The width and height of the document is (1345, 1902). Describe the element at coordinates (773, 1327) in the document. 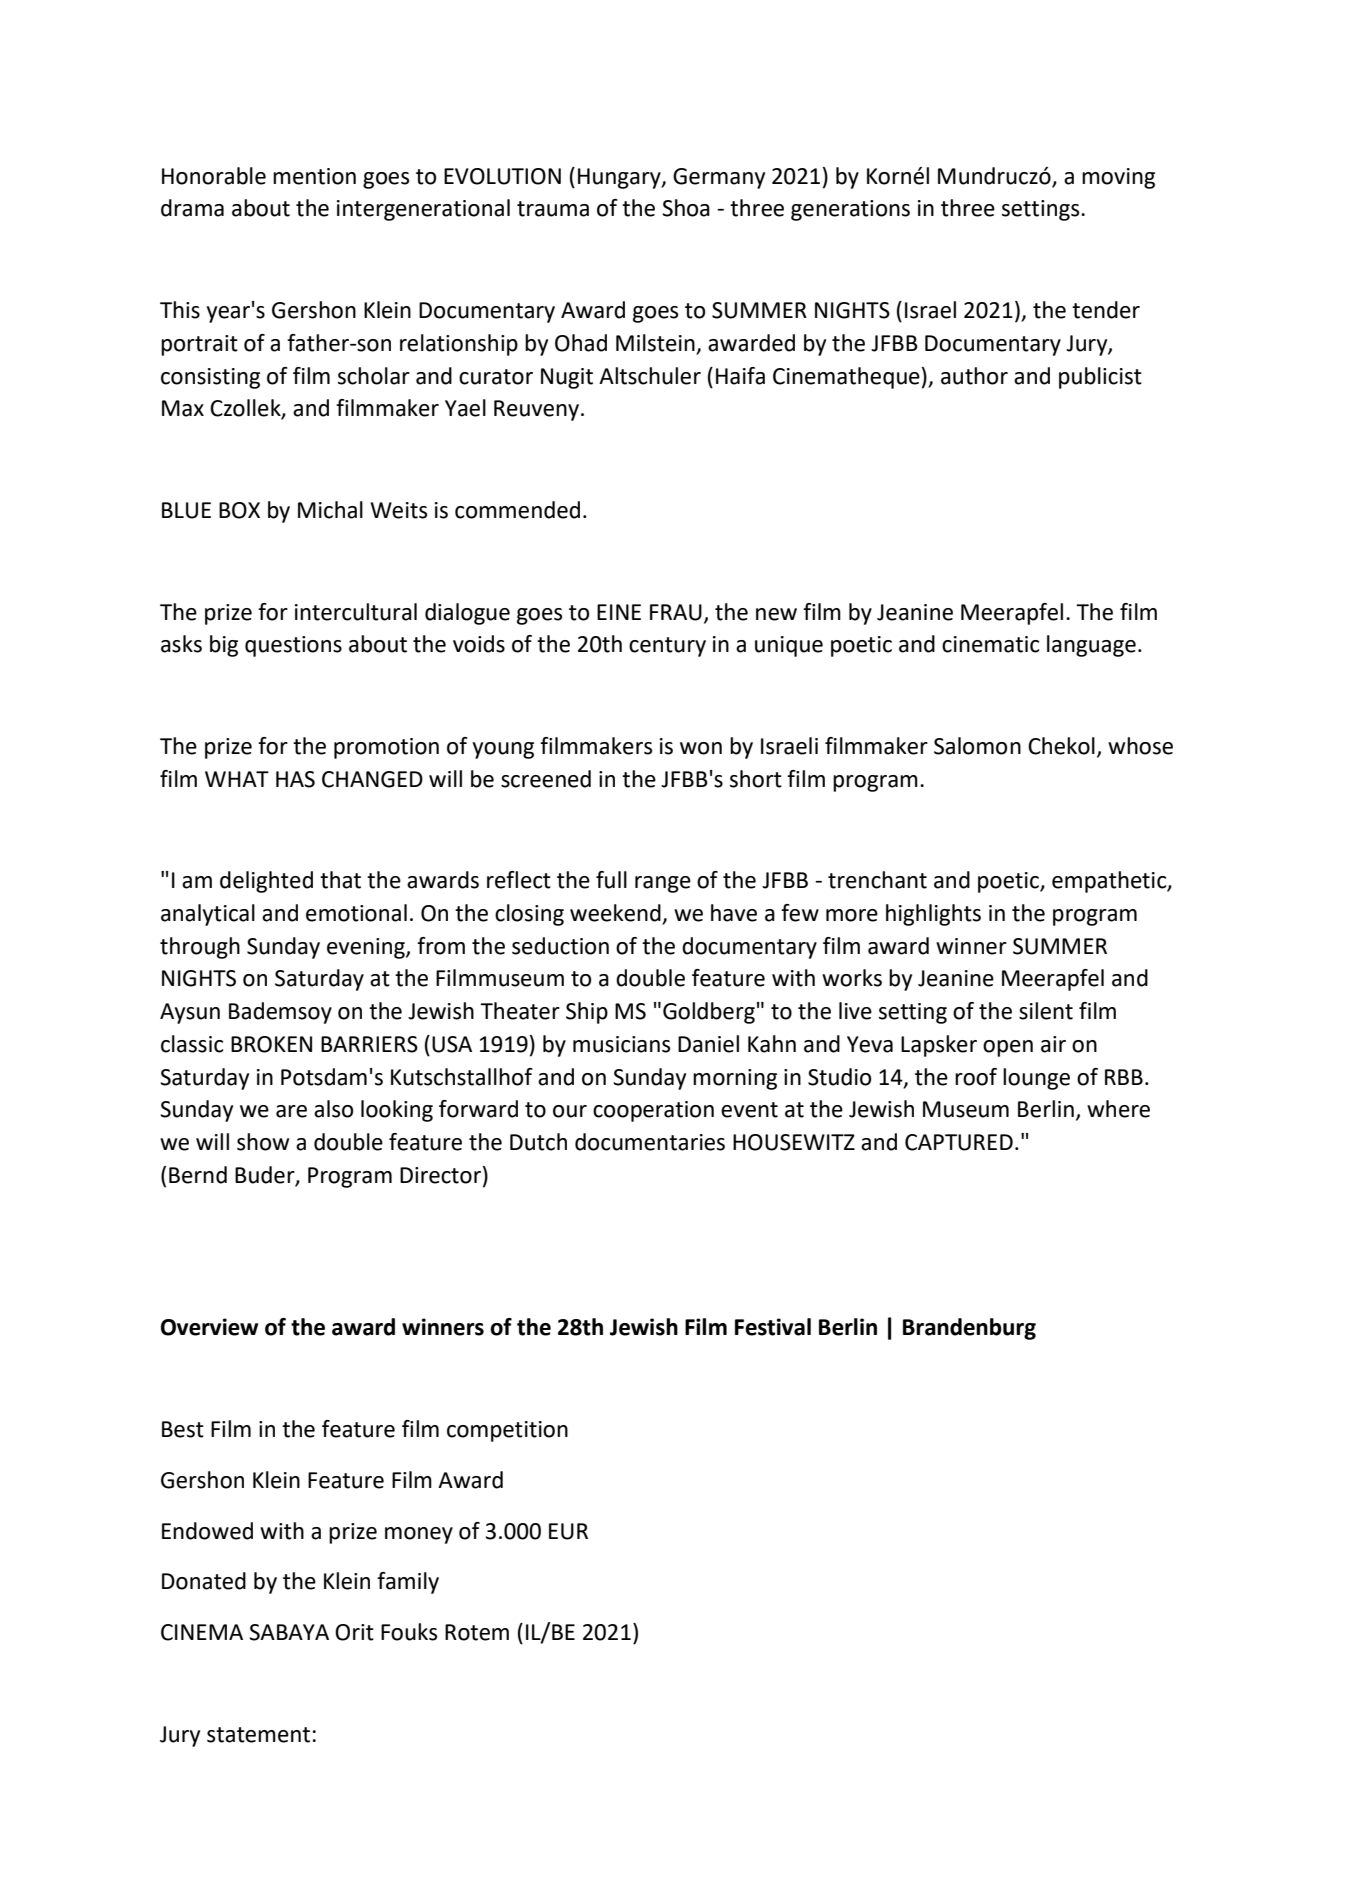

I see `Festival` at that location.
